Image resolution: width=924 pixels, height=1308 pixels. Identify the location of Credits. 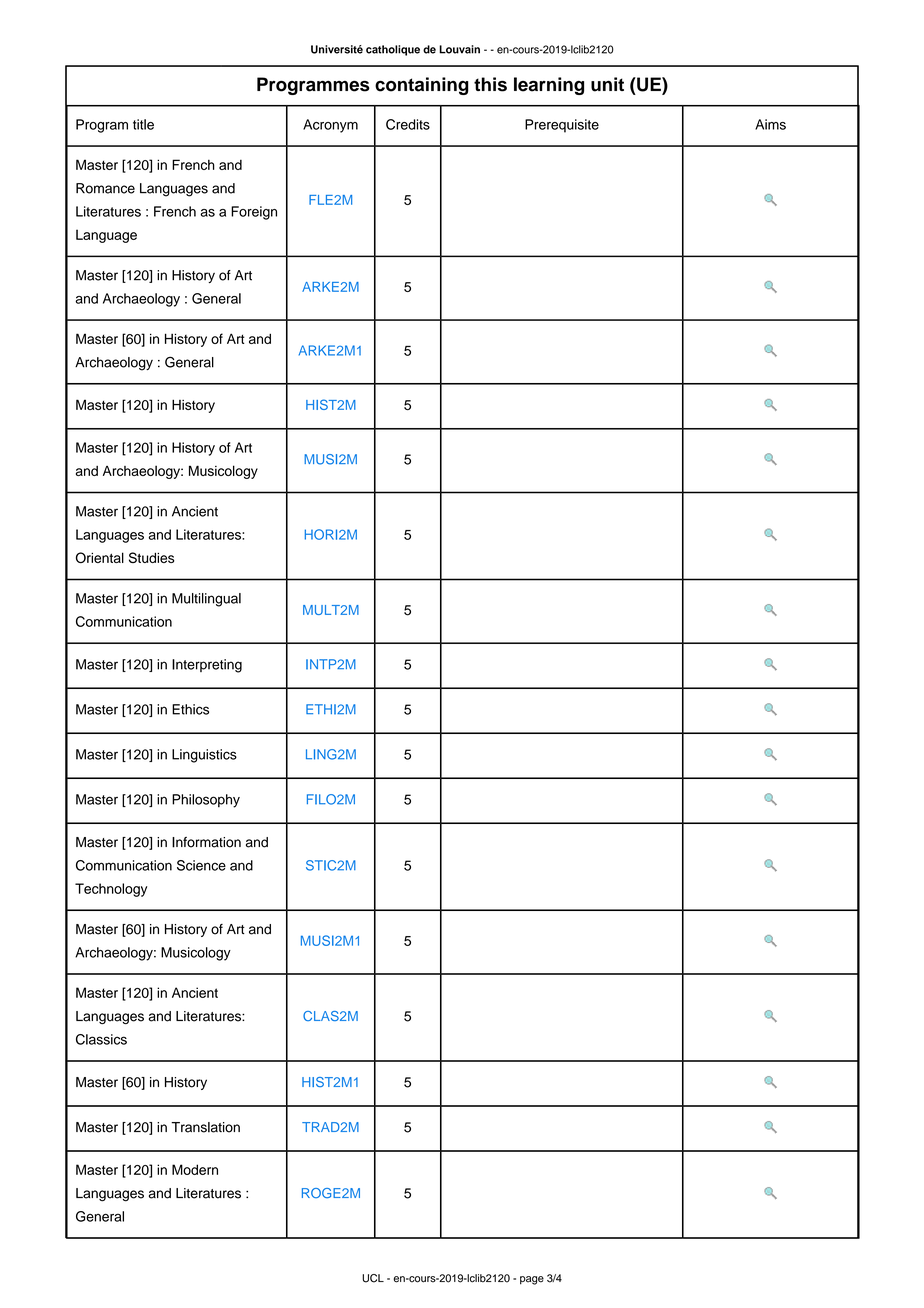
(408, 124).
